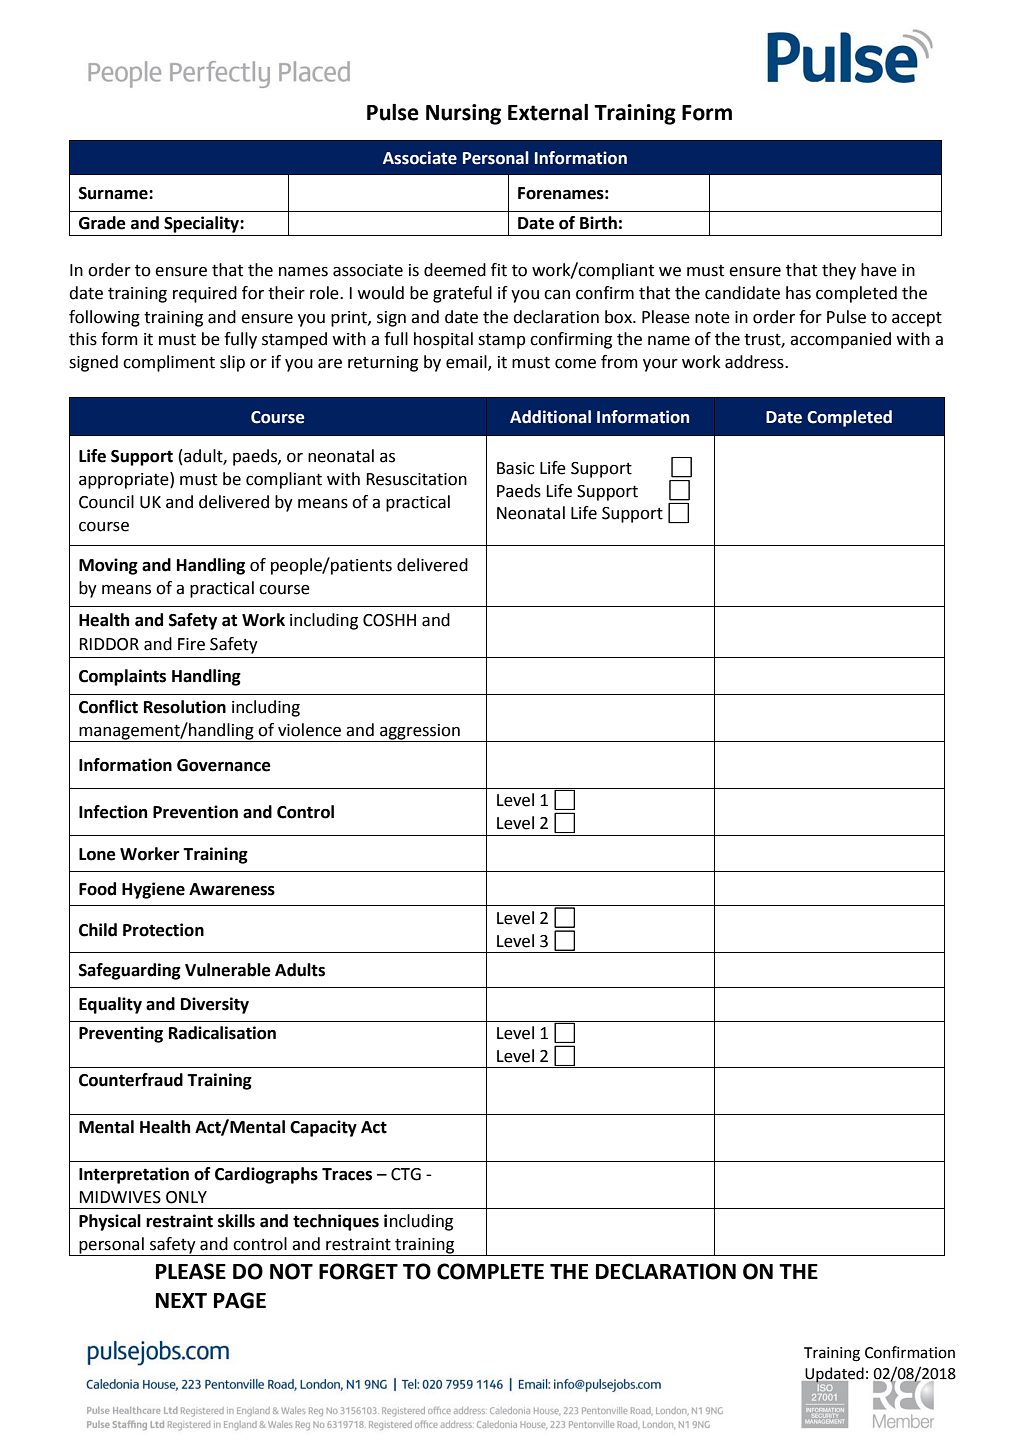  Describe the element at coordinates (181, 1300) in the screenshot. I see `NEXT` at that location.
